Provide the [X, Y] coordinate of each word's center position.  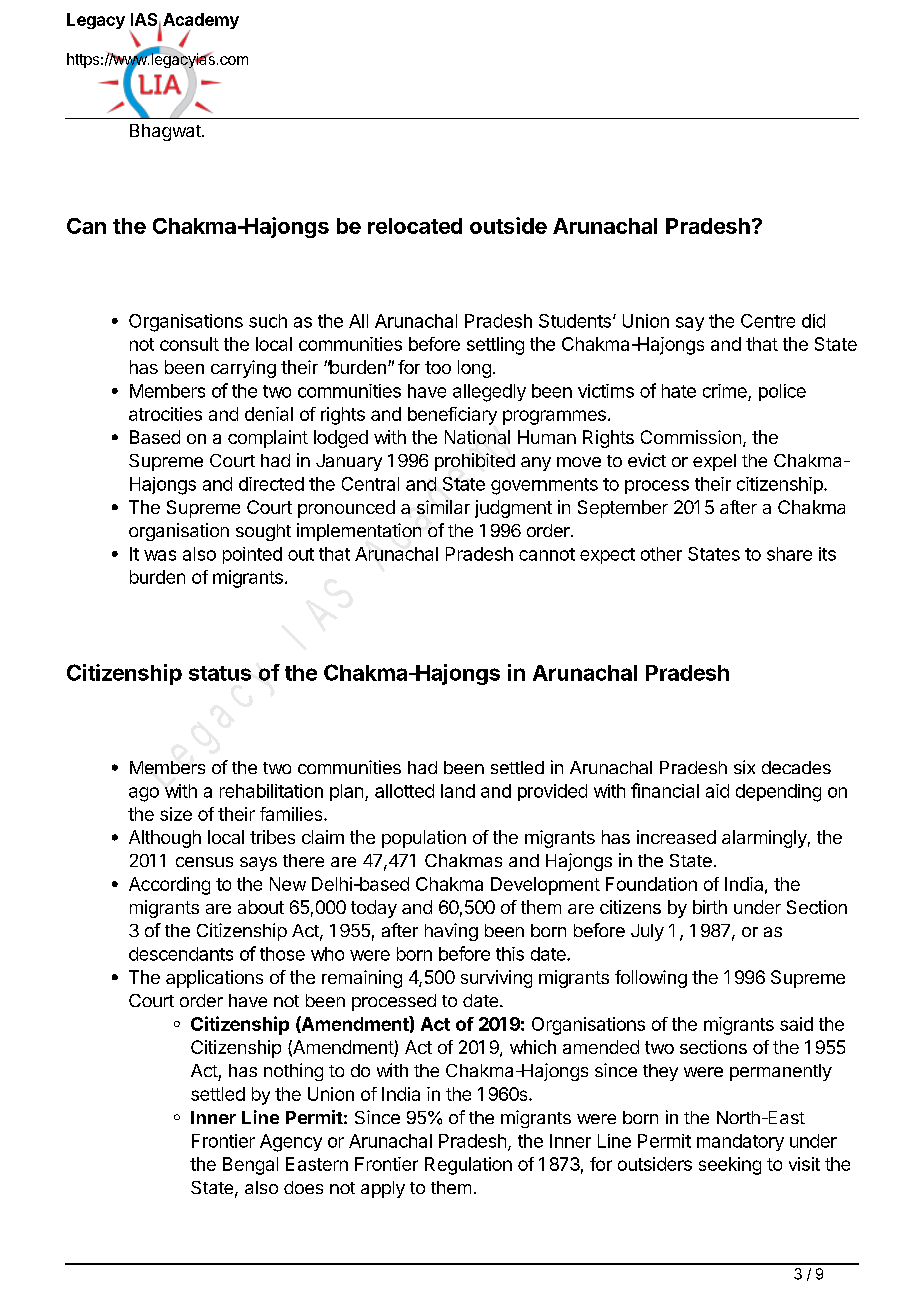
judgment [513, 509]
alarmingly [764, 839]
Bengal [250, 1166]
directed [271, 484]
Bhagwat [166, 132]
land [458, 791]
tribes [272, 837]
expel [714, 462]
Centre [768, 321]
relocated [415, 226]
